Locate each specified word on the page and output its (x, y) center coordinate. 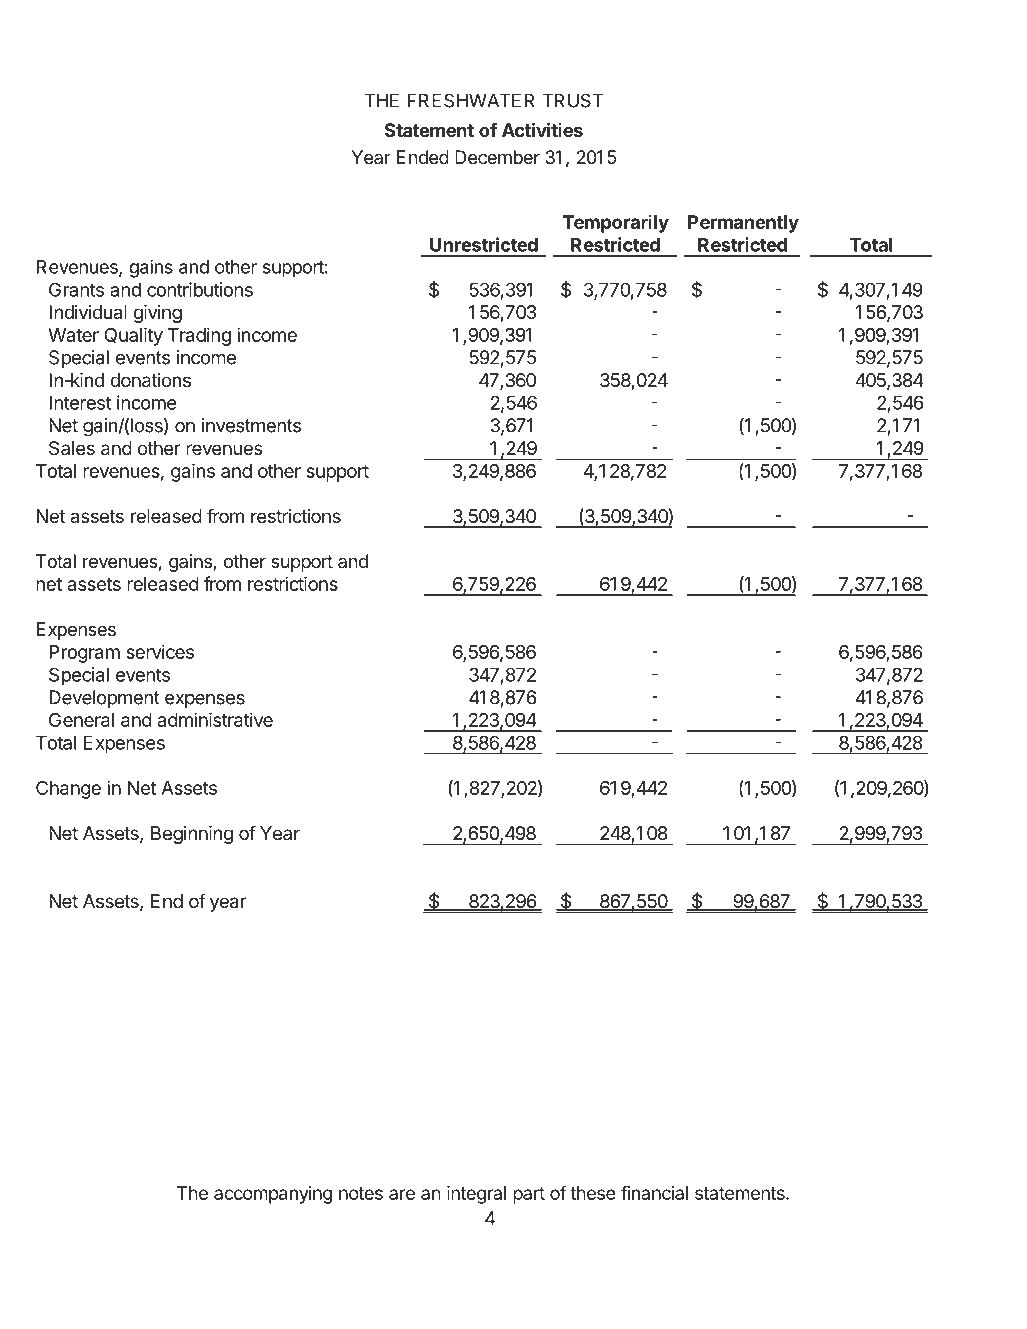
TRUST (572, 100)
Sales (72, 448)
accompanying (273, 1195)
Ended (423, 157)
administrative (215, 719)
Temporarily (616, 223)
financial (654, 1192)
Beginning (192, 835)
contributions (200, 289)
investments (251, 425)
